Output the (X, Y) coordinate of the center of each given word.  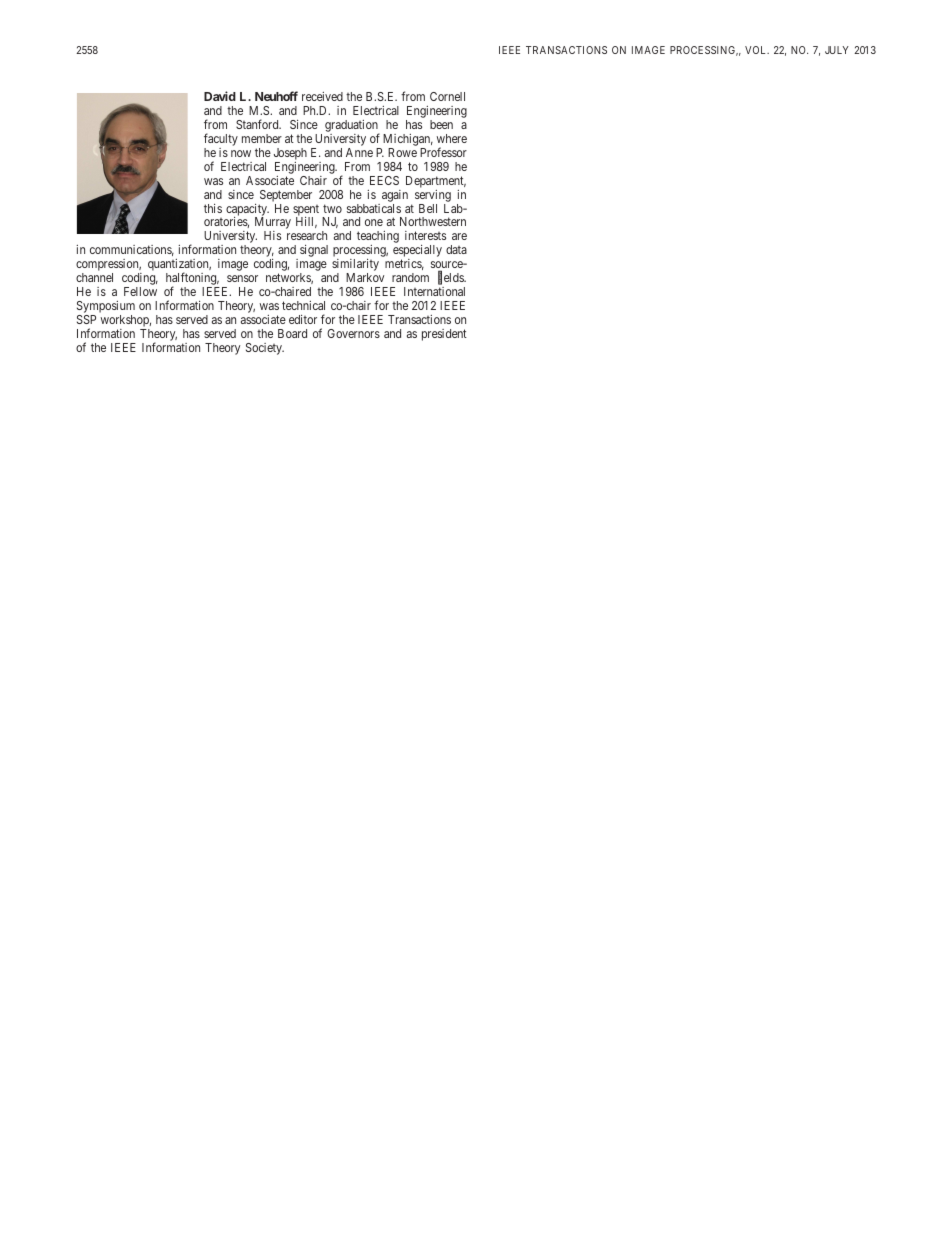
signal (314, 251)
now (241, 153)
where (452, 138)
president (444, 335)
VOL (757, 50)
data (456, 249)
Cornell (447, 96)
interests (425, 235)
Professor (443, 152)
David (220, 96)
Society (265, 349)
